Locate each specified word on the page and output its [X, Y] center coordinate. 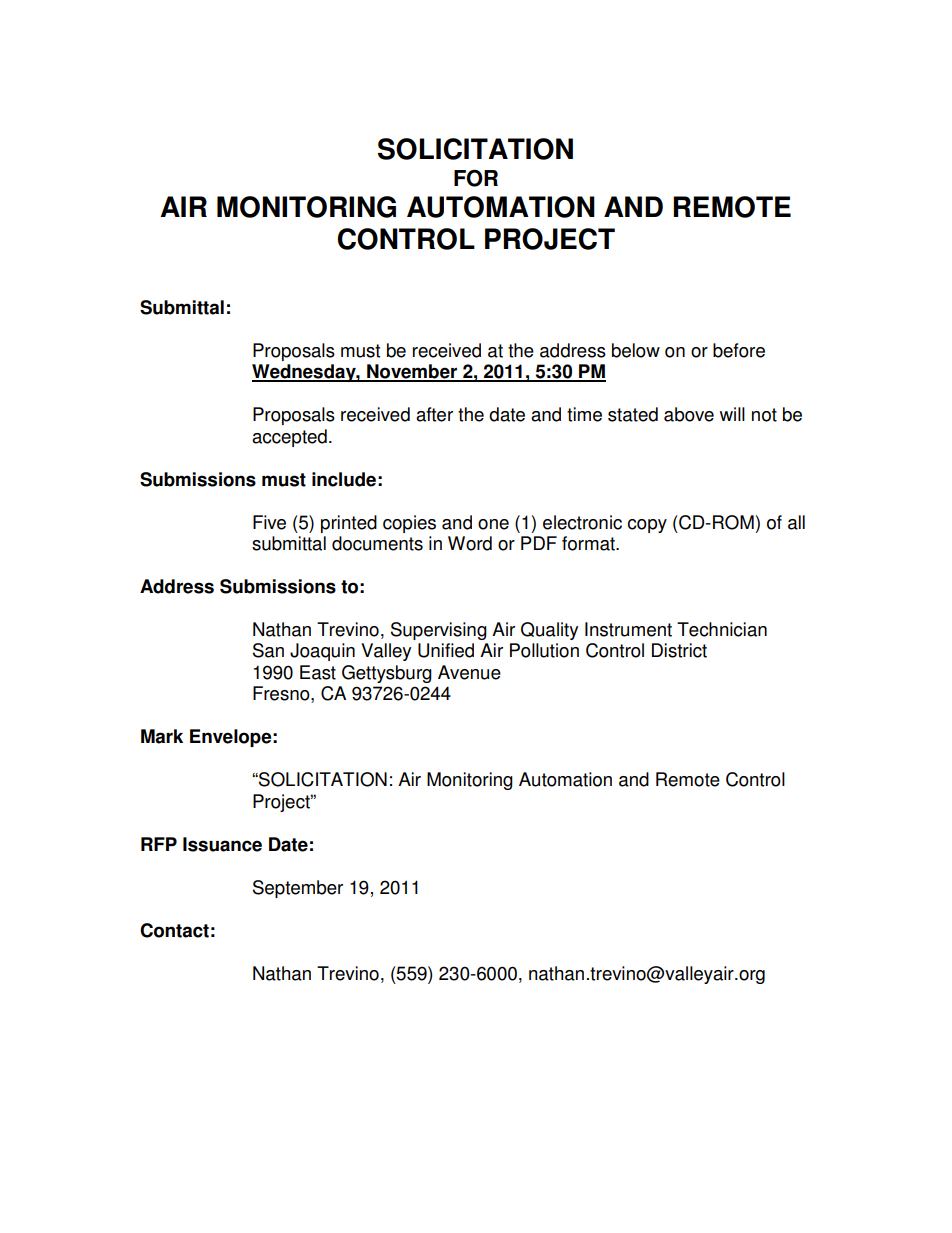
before [739, 350]
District [679, 650]
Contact [174, 930]
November [412, 372]
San [268, 650]
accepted [289, 438]
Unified [446, 650]
